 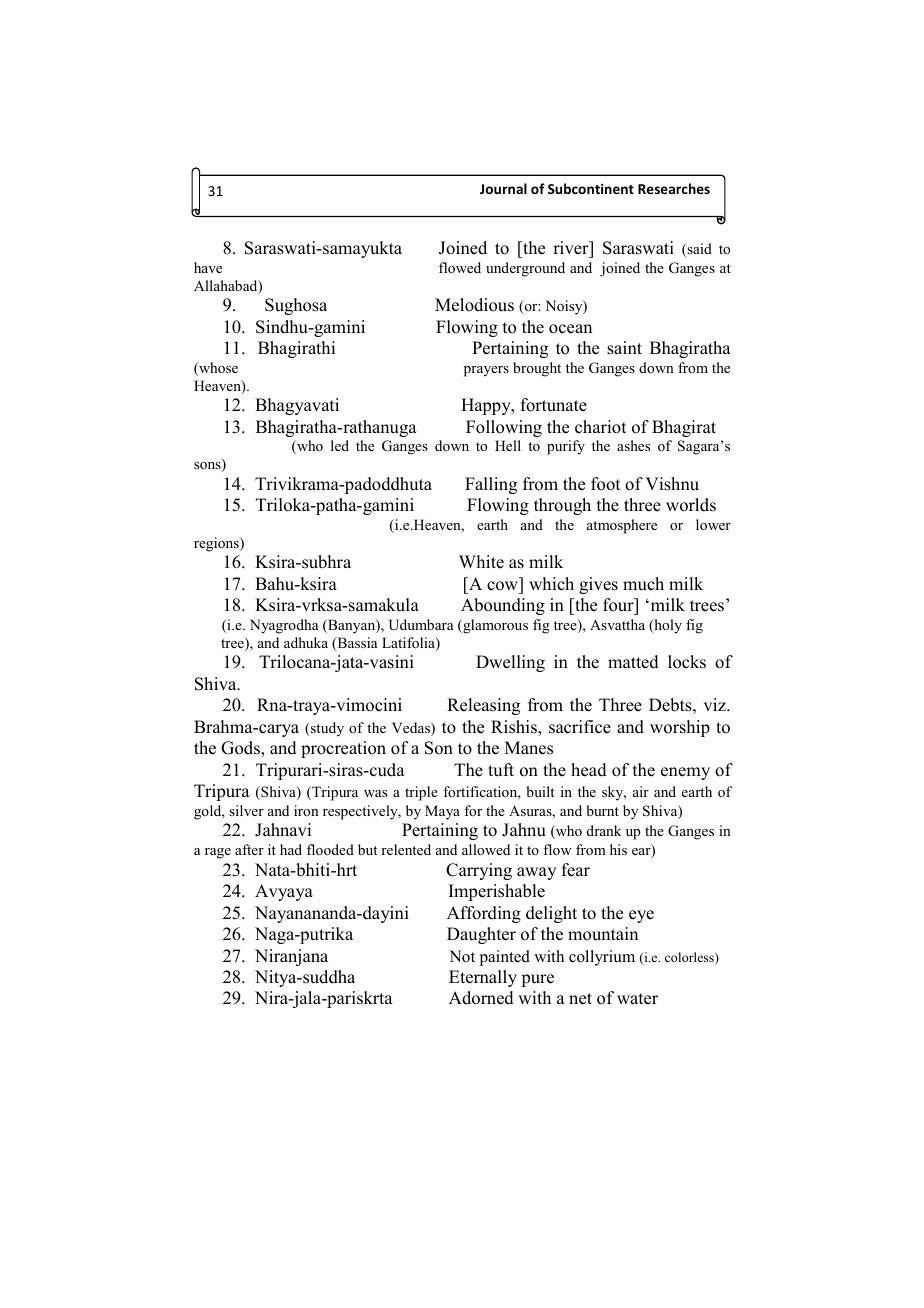 I want to click on Journal, so click(x=503, y=188).
